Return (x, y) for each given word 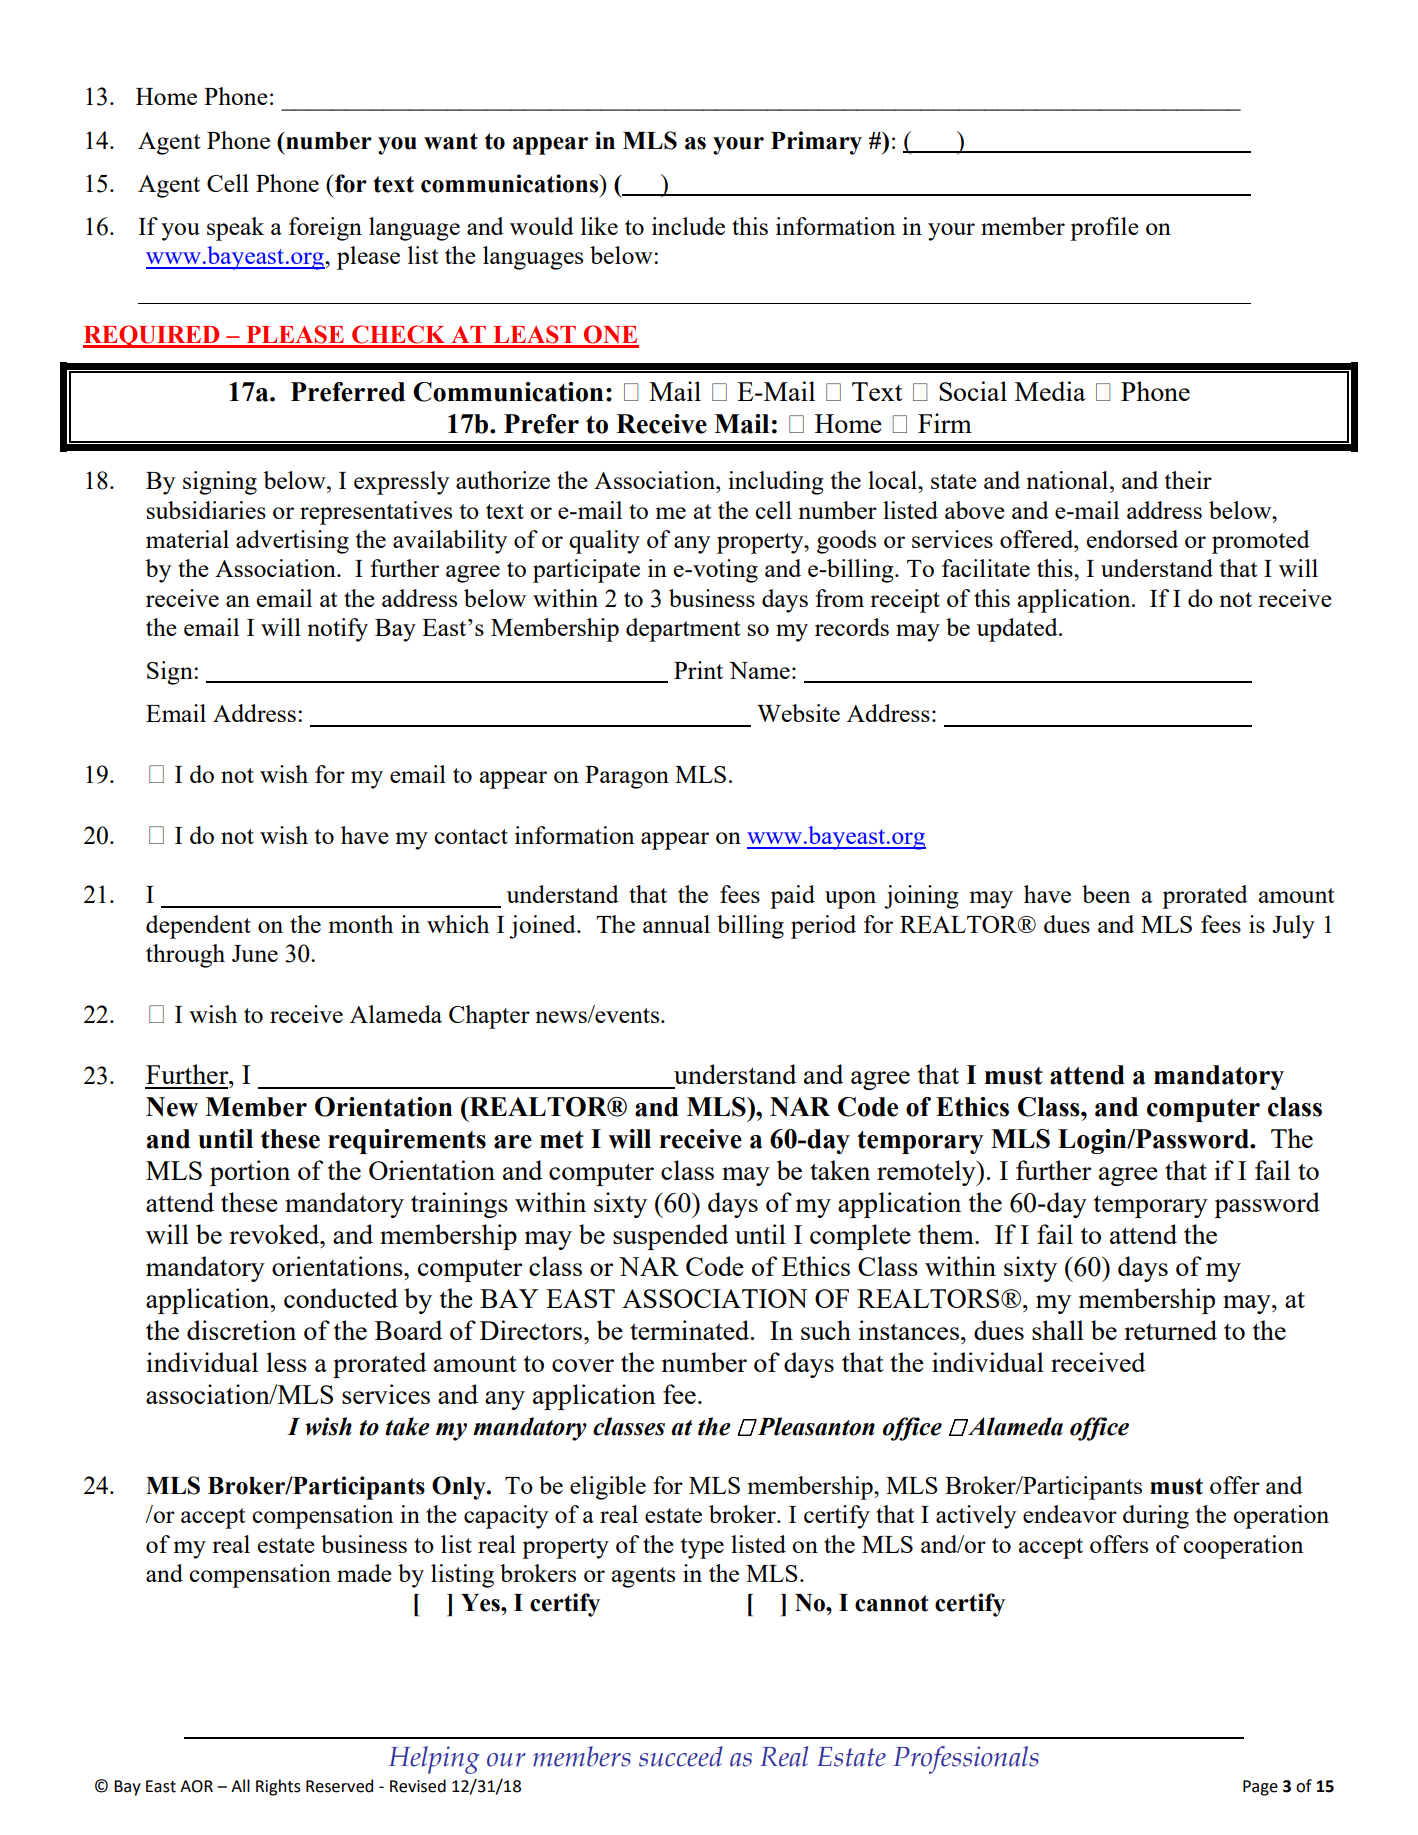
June (255, 953)
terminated (691, 1330)
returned (1170, 1330)
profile (1104, 229)
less (287, 1362)
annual (676, 924)
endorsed (1132, 539)
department (683, 630)
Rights (278, 1787)
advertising (292, 542)
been (1106, 894)
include (688, 226)
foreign (325, 229)
